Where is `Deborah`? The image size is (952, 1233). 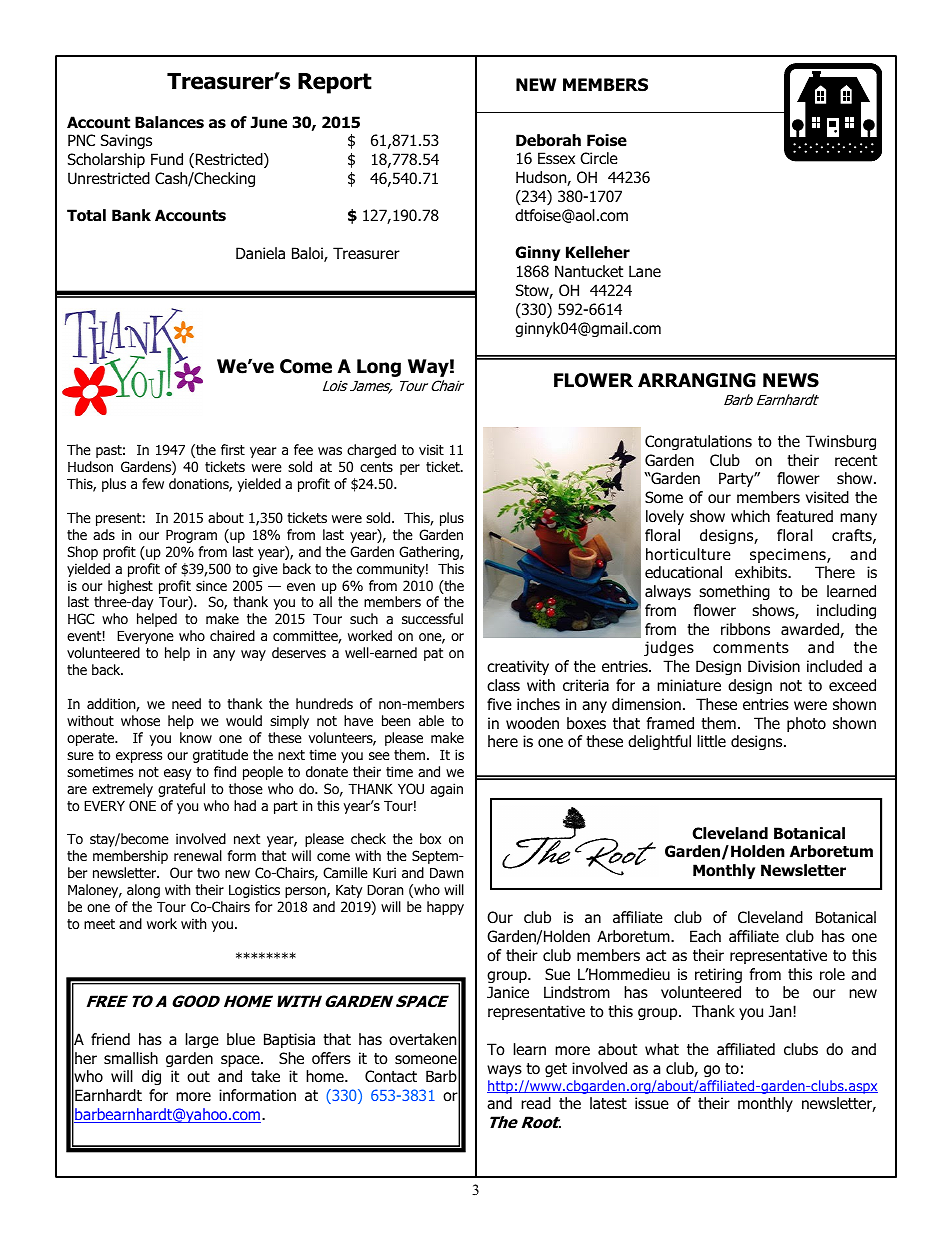
Deborah is located at coordinates (548, 140).
